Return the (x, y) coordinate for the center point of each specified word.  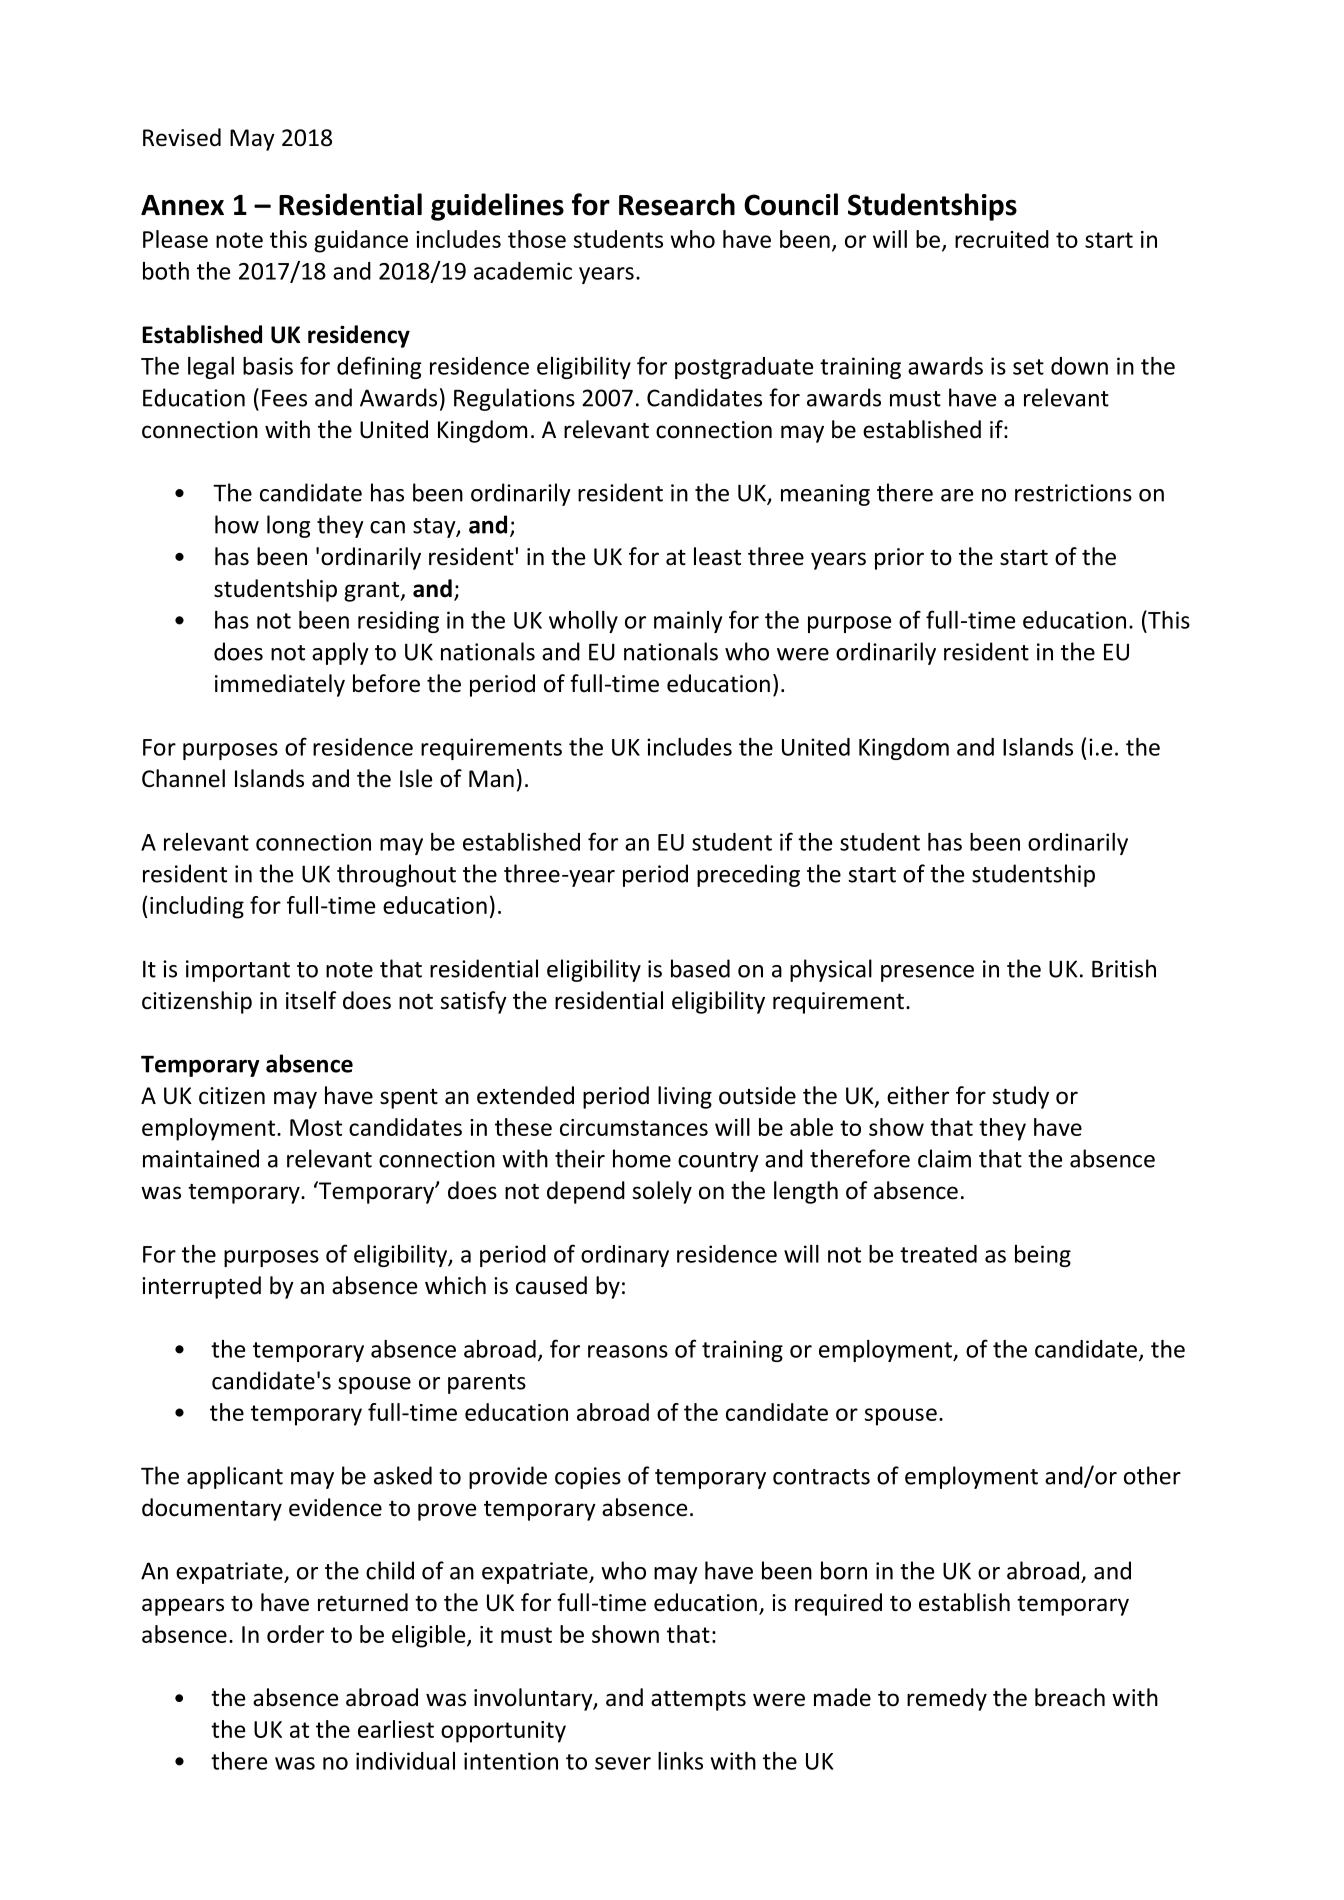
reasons (628, 1351)
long (288, 526)
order (295, 1634)
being (1043, 1256)
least (717, 556)
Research (677, 204)
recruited (1002, 239)
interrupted (201, 1287)
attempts (698, 1701)
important (238, 971)
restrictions (1073, 493)
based (700, 968)
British (1124, 968)
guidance (361, 241)
